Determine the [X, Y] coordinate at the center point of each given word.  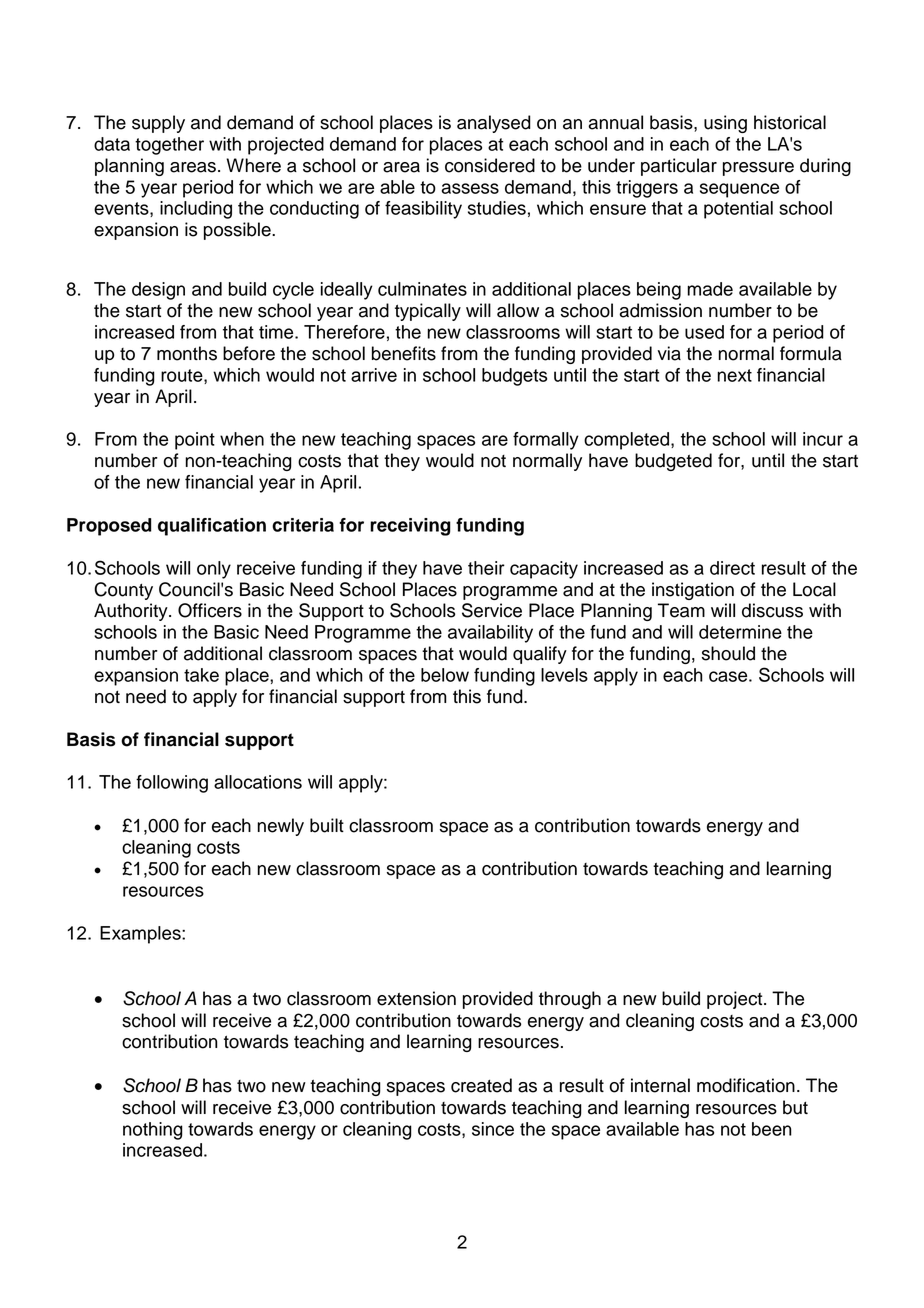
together [169, 146]
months [187, 353]
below [445, 675]
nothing [153, 1131]
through [570, 1000]
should [728, 653]
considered [490, 165]
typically [428, 312]
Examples [141, 935]
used [704, 332]
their [486, 568]
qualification [212, 527]
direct [732, 568]
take [201, 675]
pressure [758, 169]
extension [416, 998]
